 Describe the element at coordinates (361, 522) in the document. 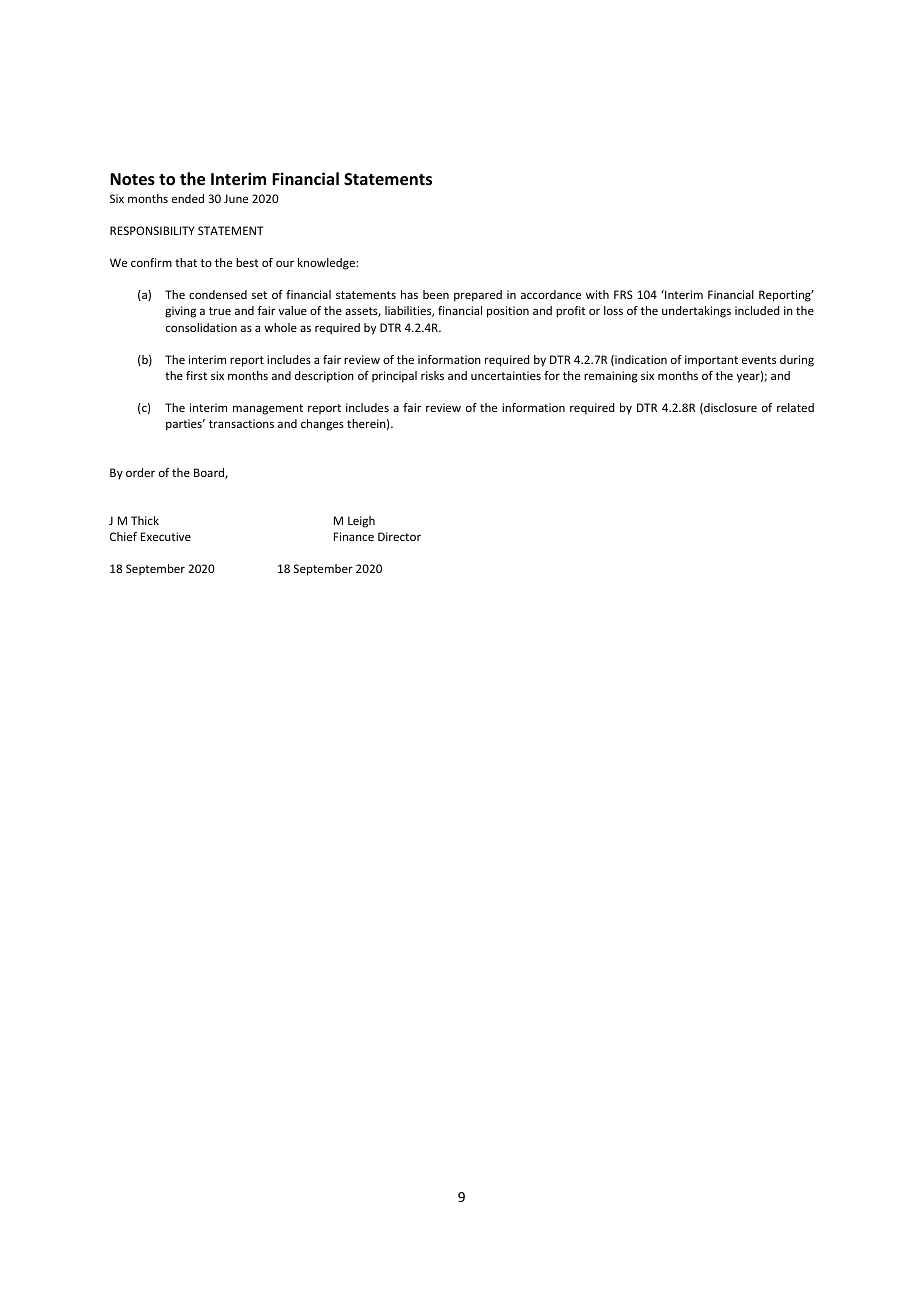

I see `Leigh` at that location.
